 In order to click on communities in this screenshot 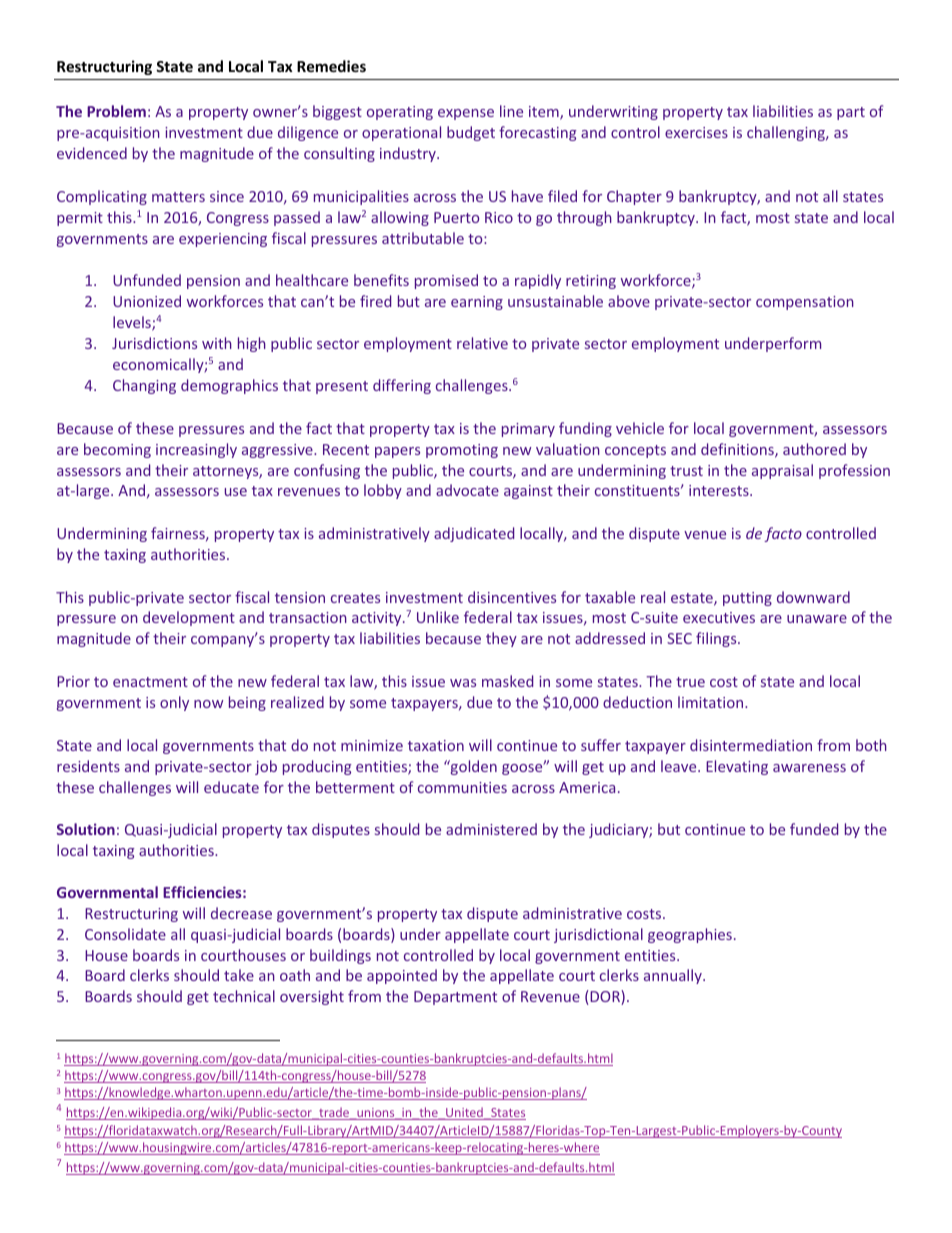, I will do `click(462, 787)`.
